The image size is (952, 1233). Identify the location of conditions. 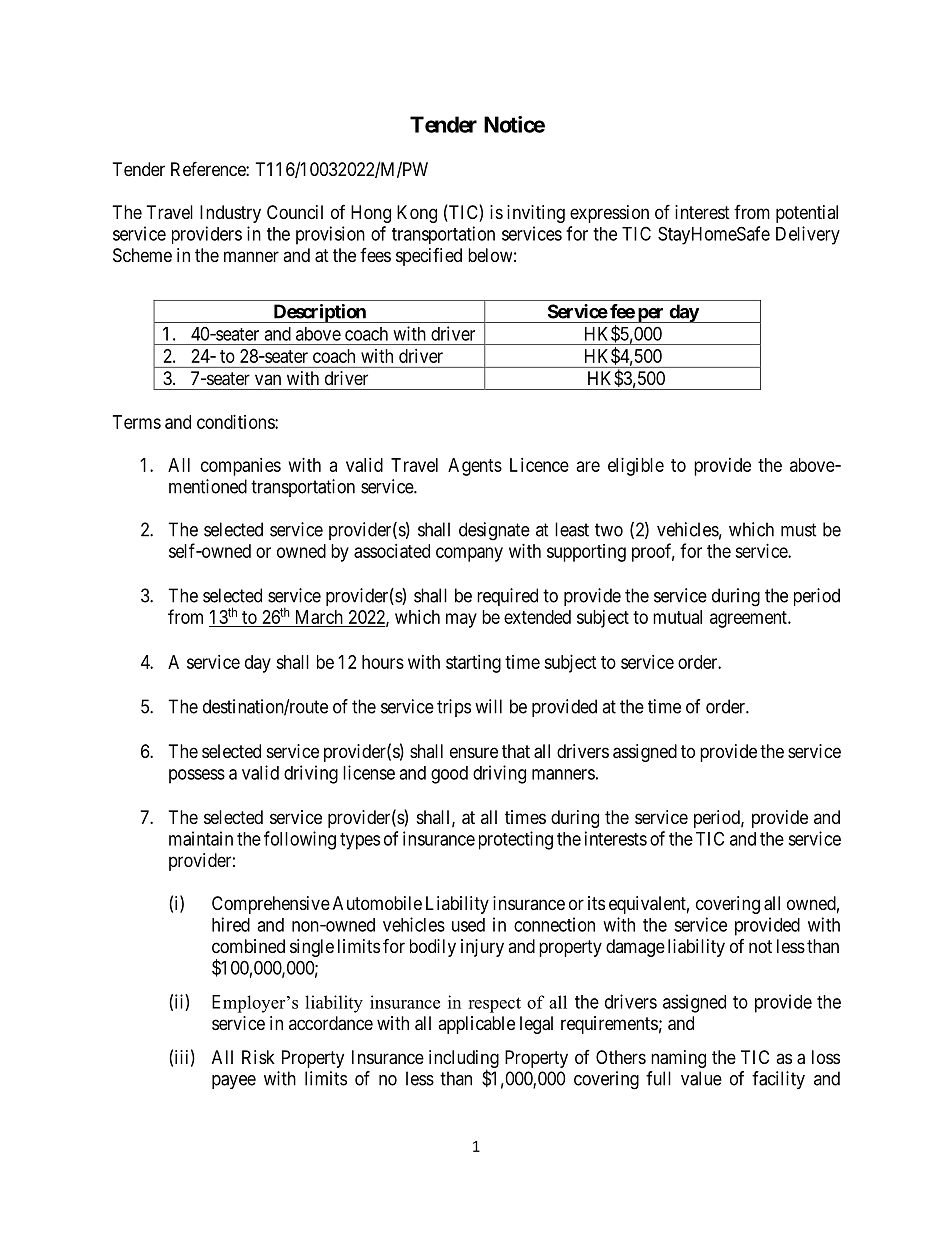
(236, 422).
